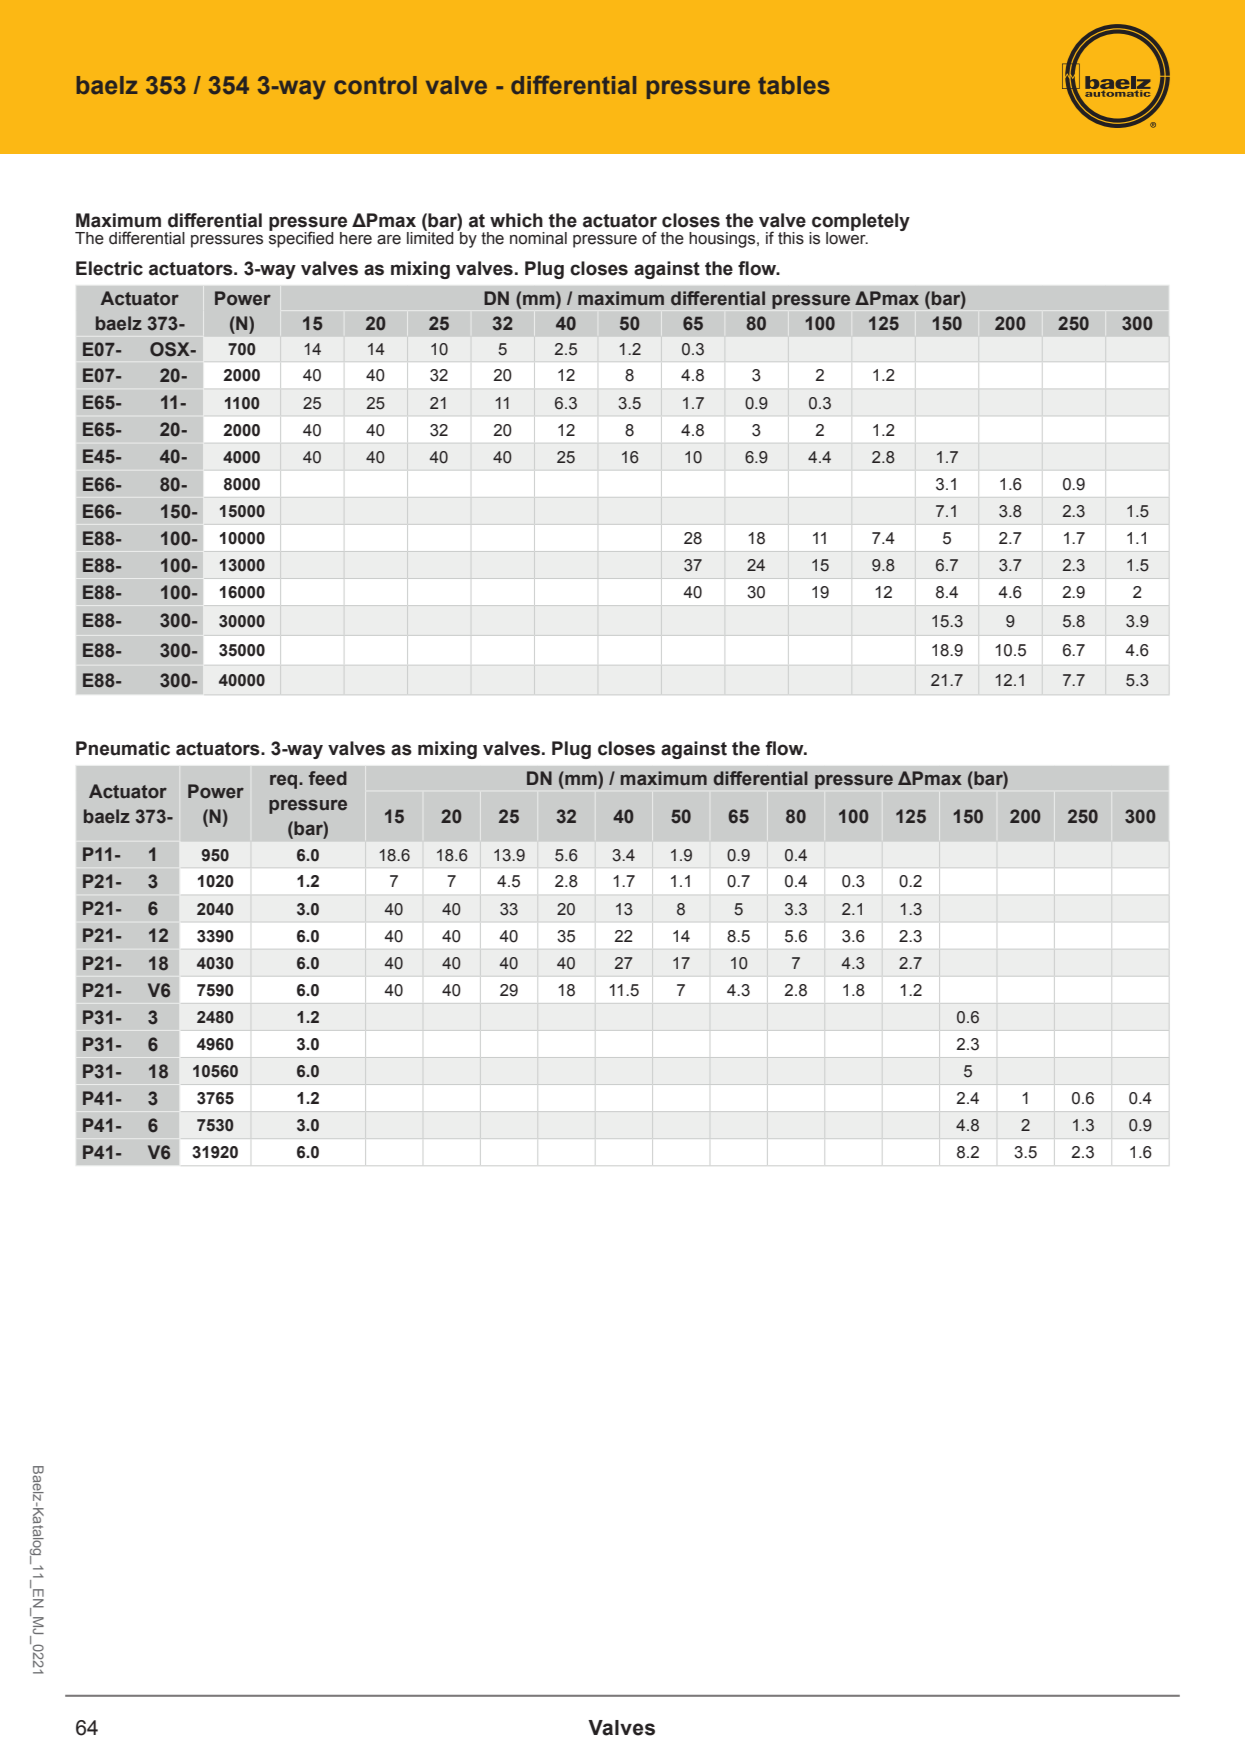  Describe the element at coordinates (538, 238) in the screenshot. I see `nominal` at that location.
